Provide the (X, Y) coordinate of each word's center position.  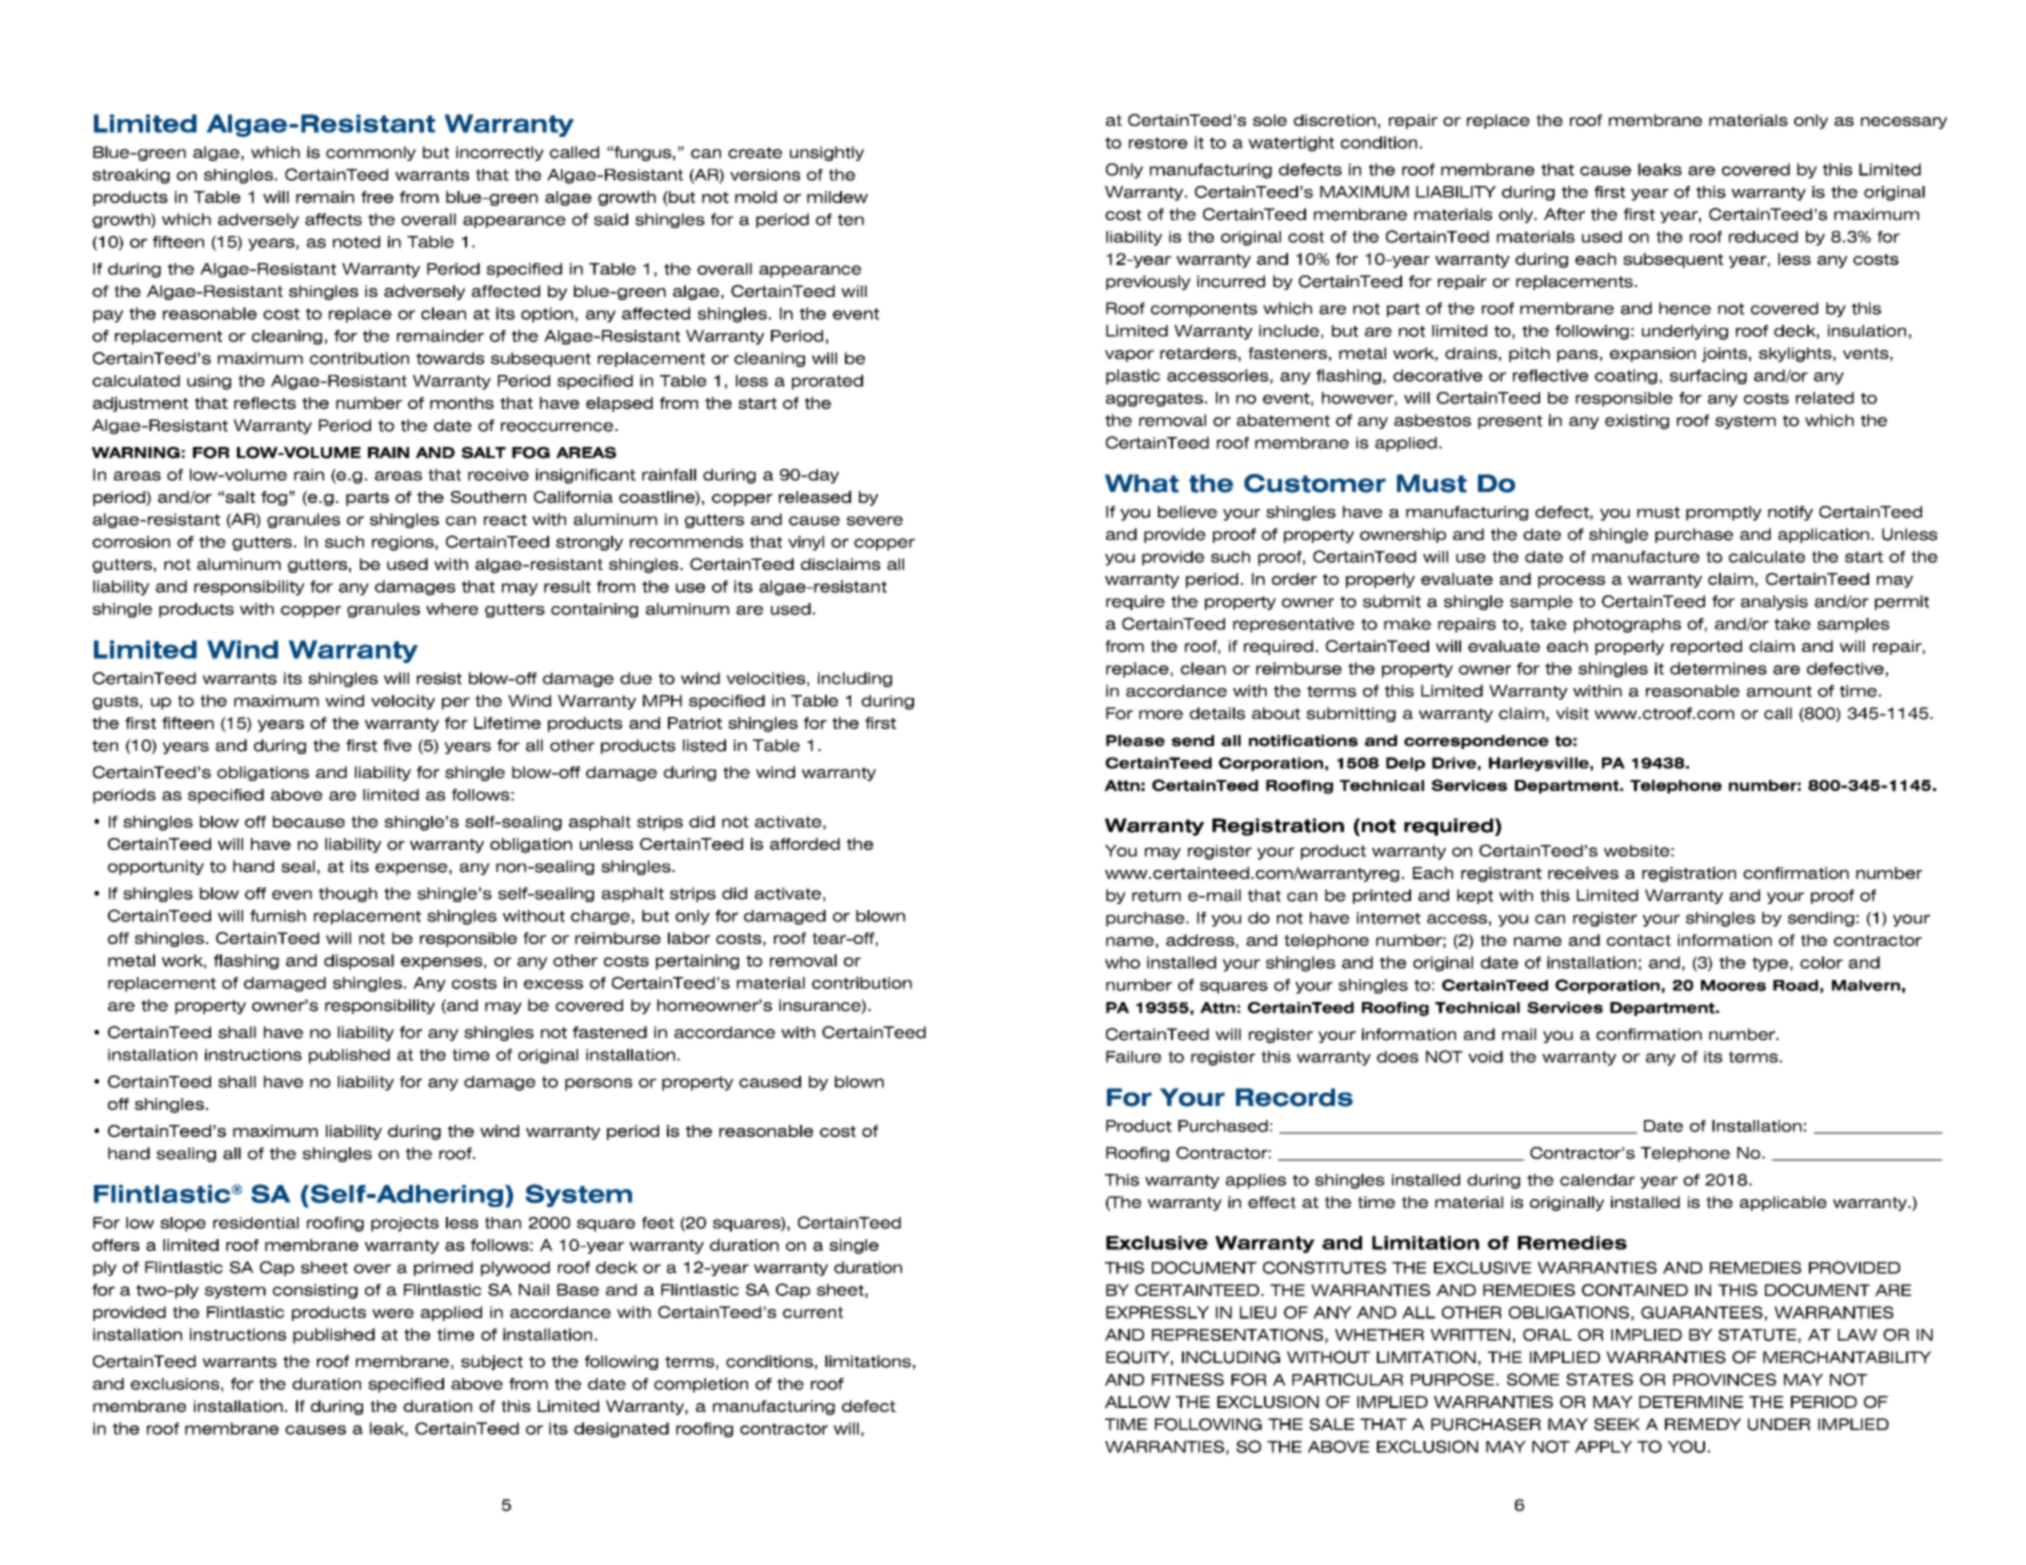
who (1122, 962)
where (452, 609)
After (1564, 214)
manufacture (1646, 557)
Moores (1733, 985)
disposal (359, 962)
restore (1158, 143)
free (377, 197)
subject (492, 1362)
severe (875, 521)
